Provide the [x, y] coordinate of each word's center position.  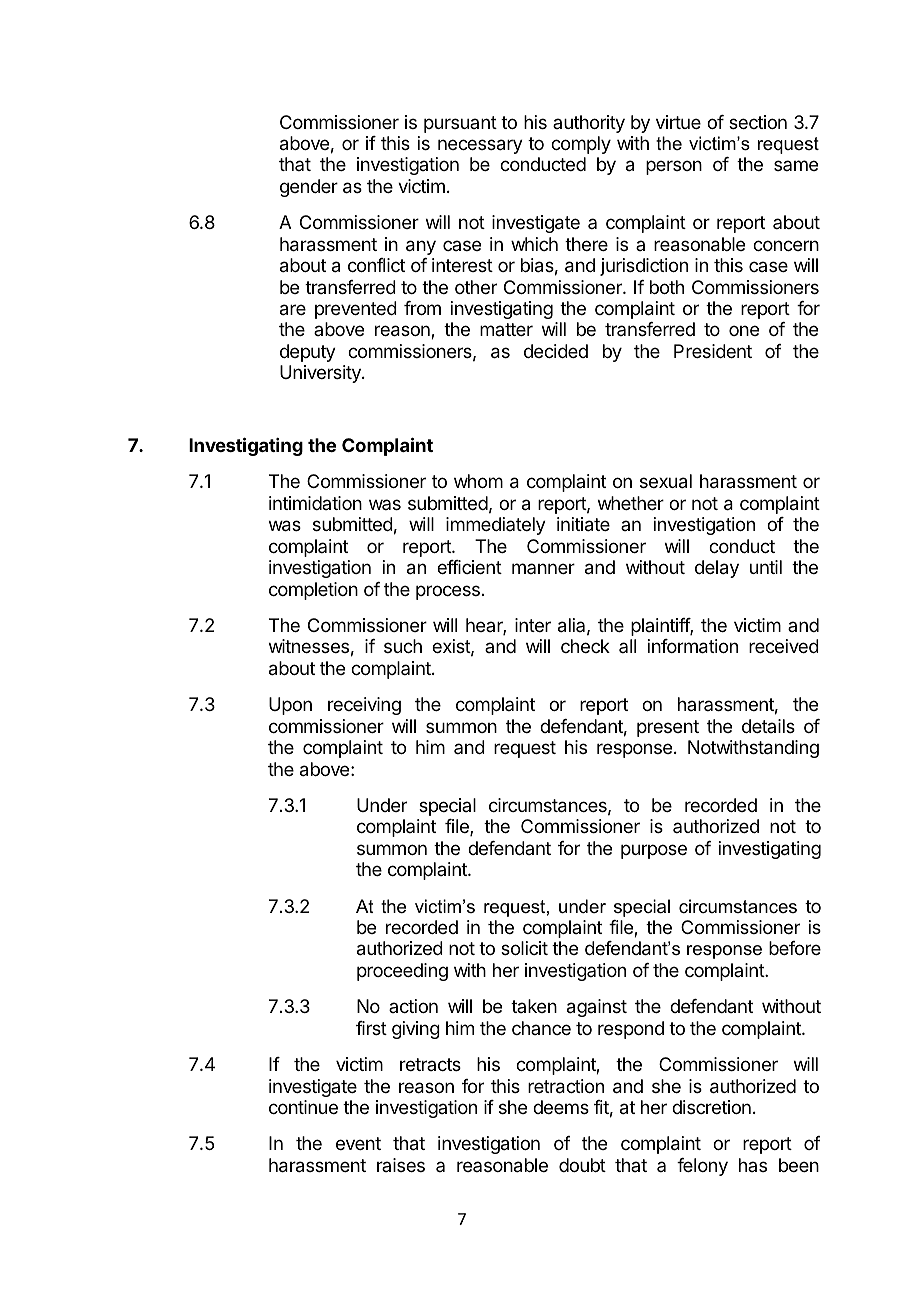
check [585, 646]
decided [556, 351]
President [713, 351]
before [795, 948]
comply [581, 145]
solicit [524, 948]
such [403, 646]
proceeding [402, 972]
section [758, 122]
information [693, 646]
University [321, 374]
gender [309, 188]
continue [303, 1107]
